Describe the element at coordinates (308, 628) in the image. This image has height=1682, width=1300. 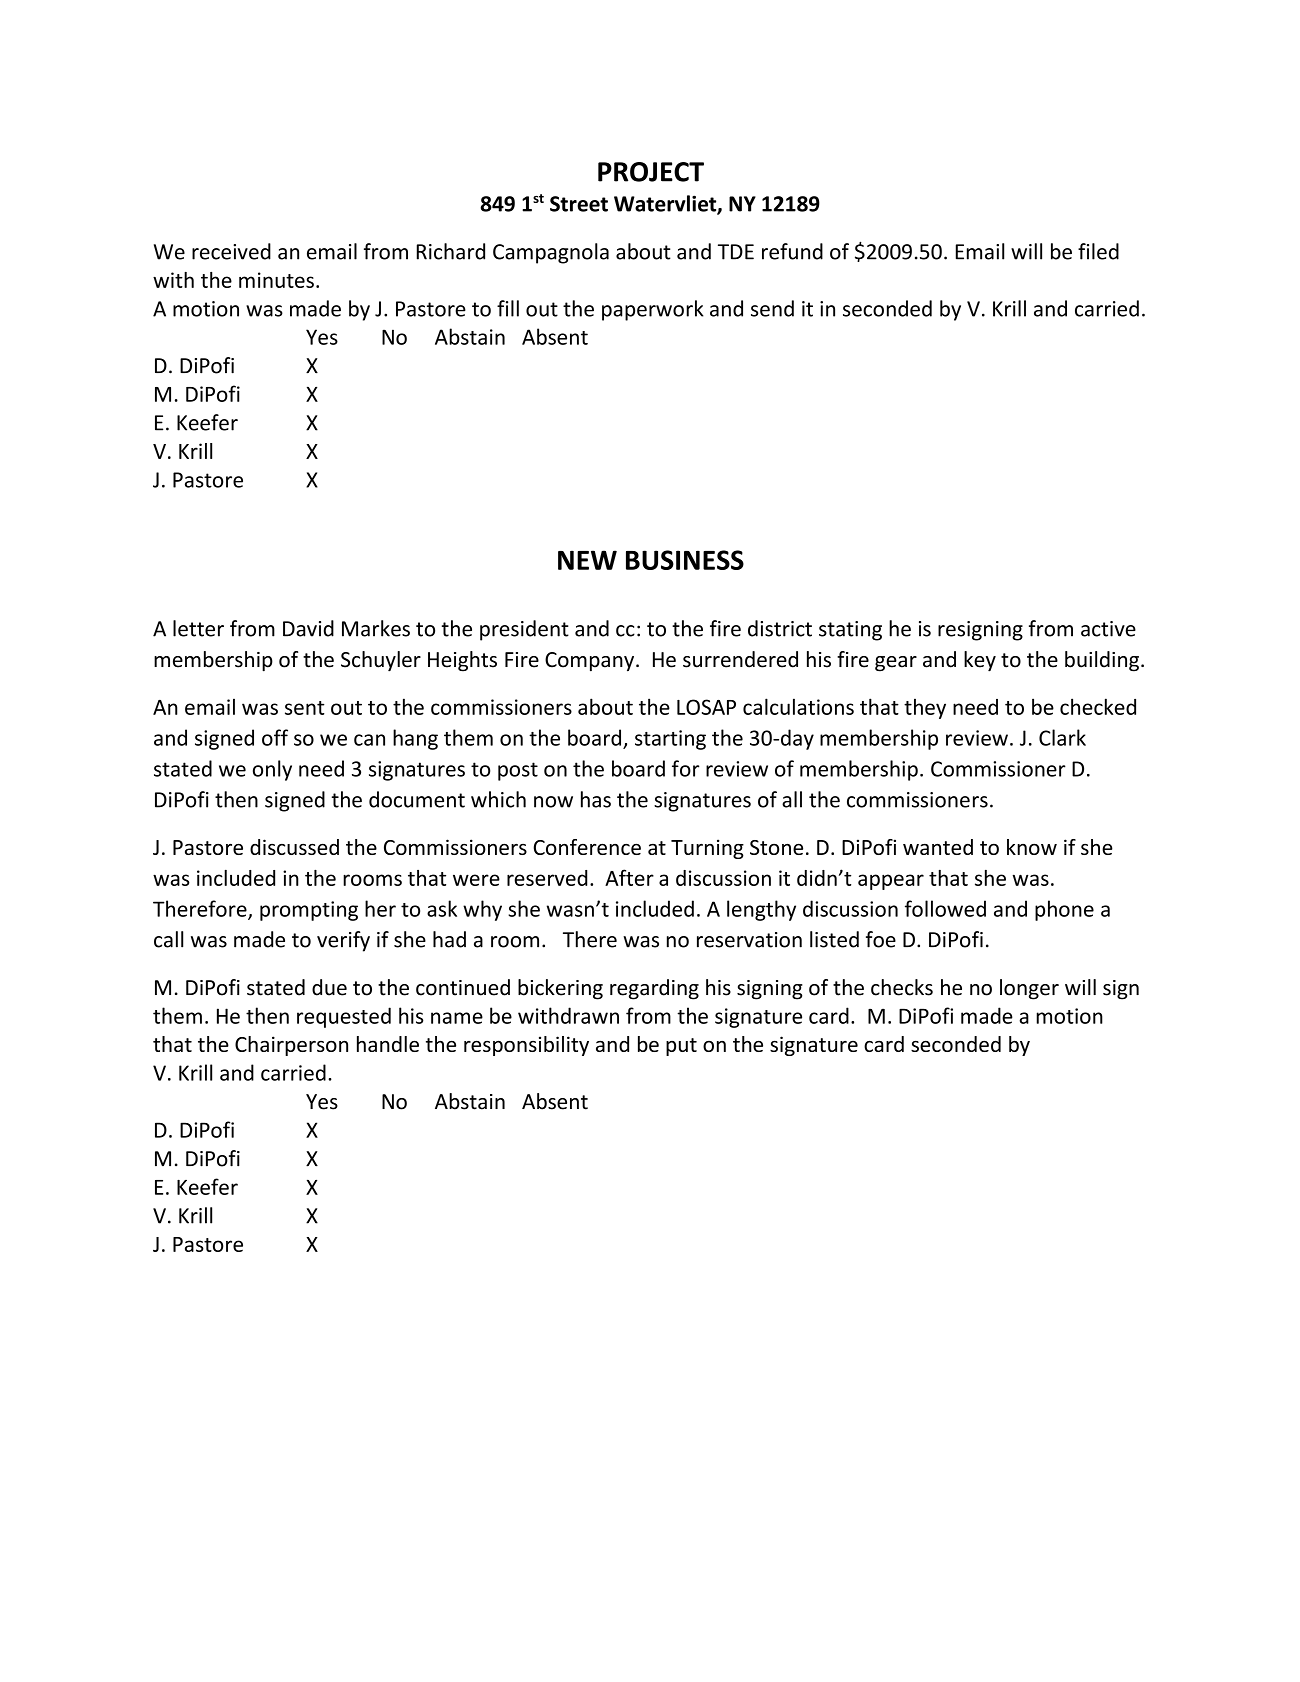
I see `David` at that location.
